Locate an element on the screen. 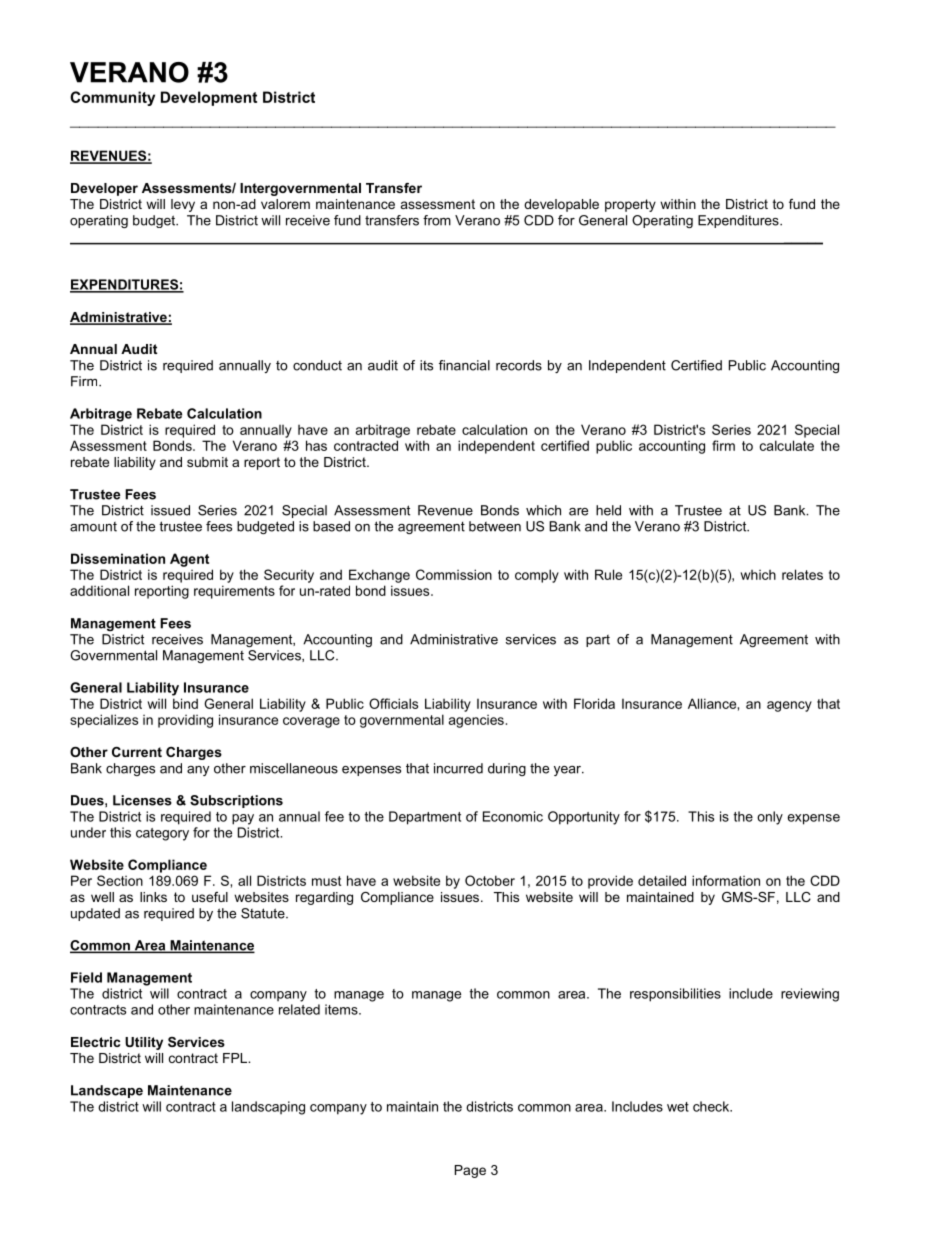 The image size is (952, 1233). Landscape is located at coordinates (107, 1091).
